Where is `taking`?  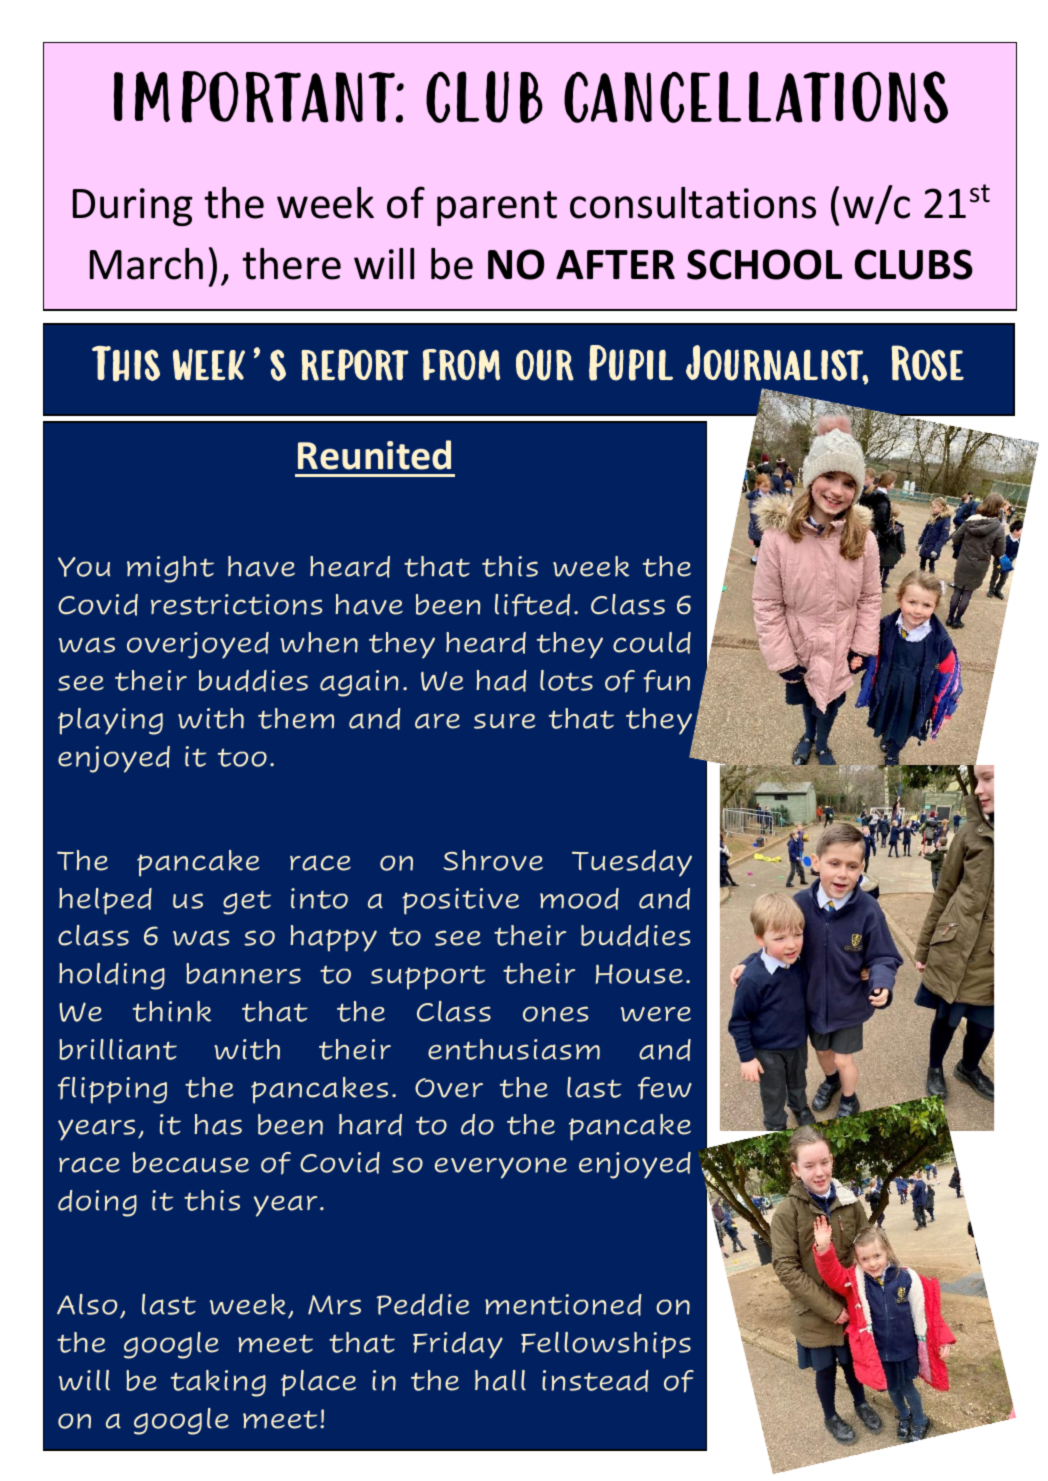 taking is located at coordinates (218, 1383).
